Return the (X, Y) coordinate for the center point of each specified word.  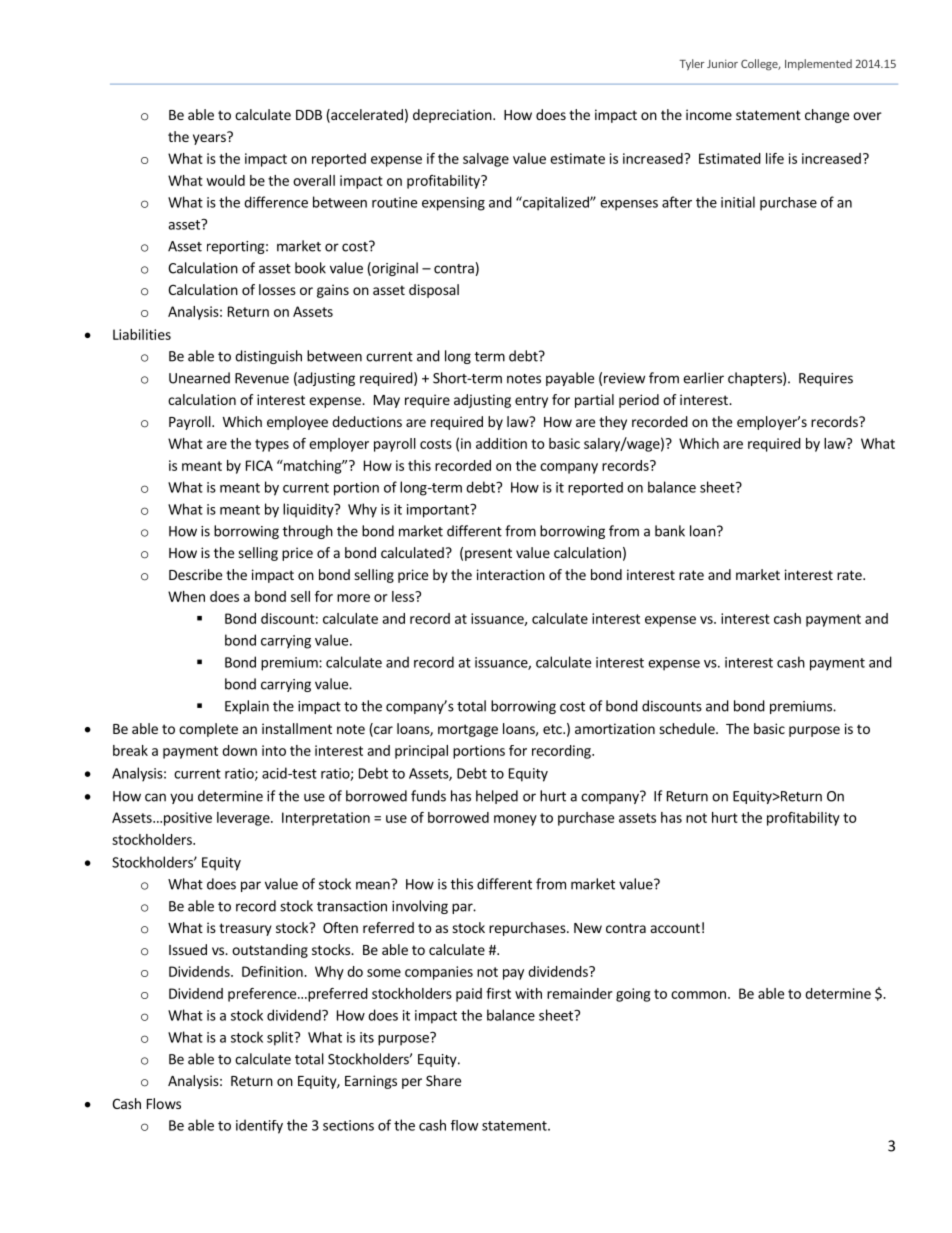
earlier (703, 378)
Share (443, 1080)
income (709, 114)
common (698, 995)
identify (259, 1126)
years (210, 138)
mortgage (468, 730)
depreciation (453, 116)
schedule (688, 728)
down (239, 750)
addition (501, 443)
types (272, 445)
